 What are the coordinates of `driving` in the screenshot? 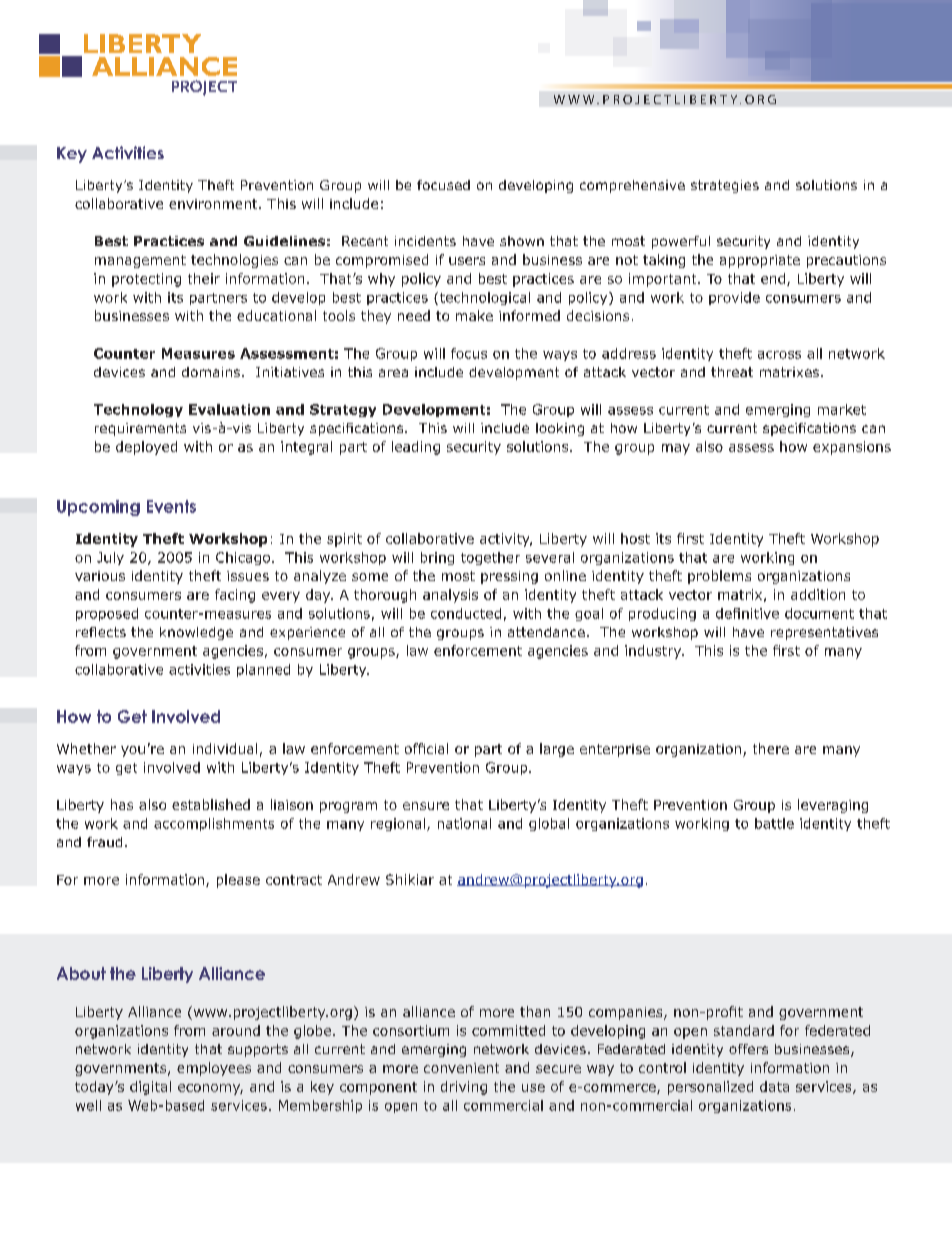 It's located at (464, 1088).
